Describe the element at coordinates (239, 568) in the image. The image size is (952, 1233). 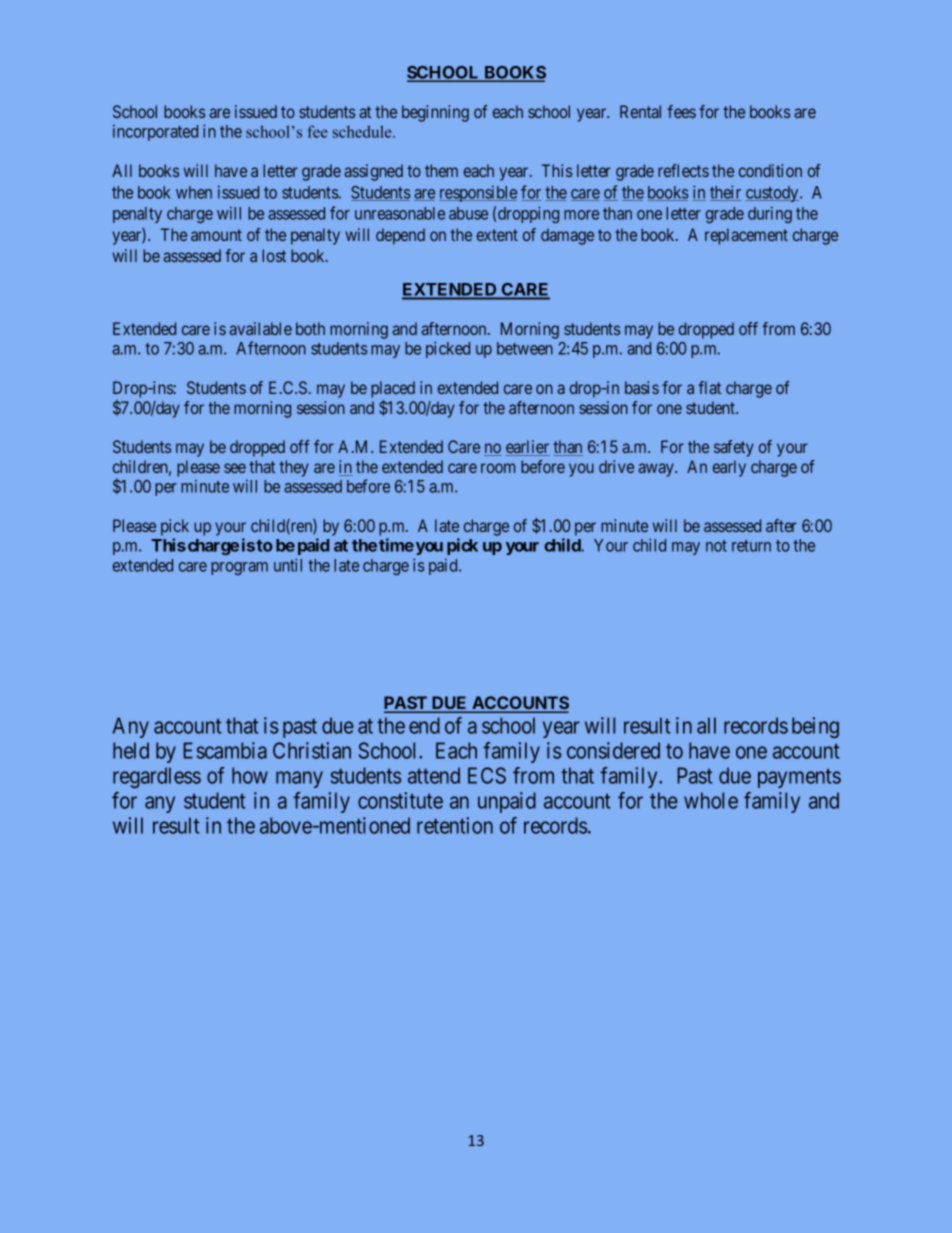
I see `program` at that location.
